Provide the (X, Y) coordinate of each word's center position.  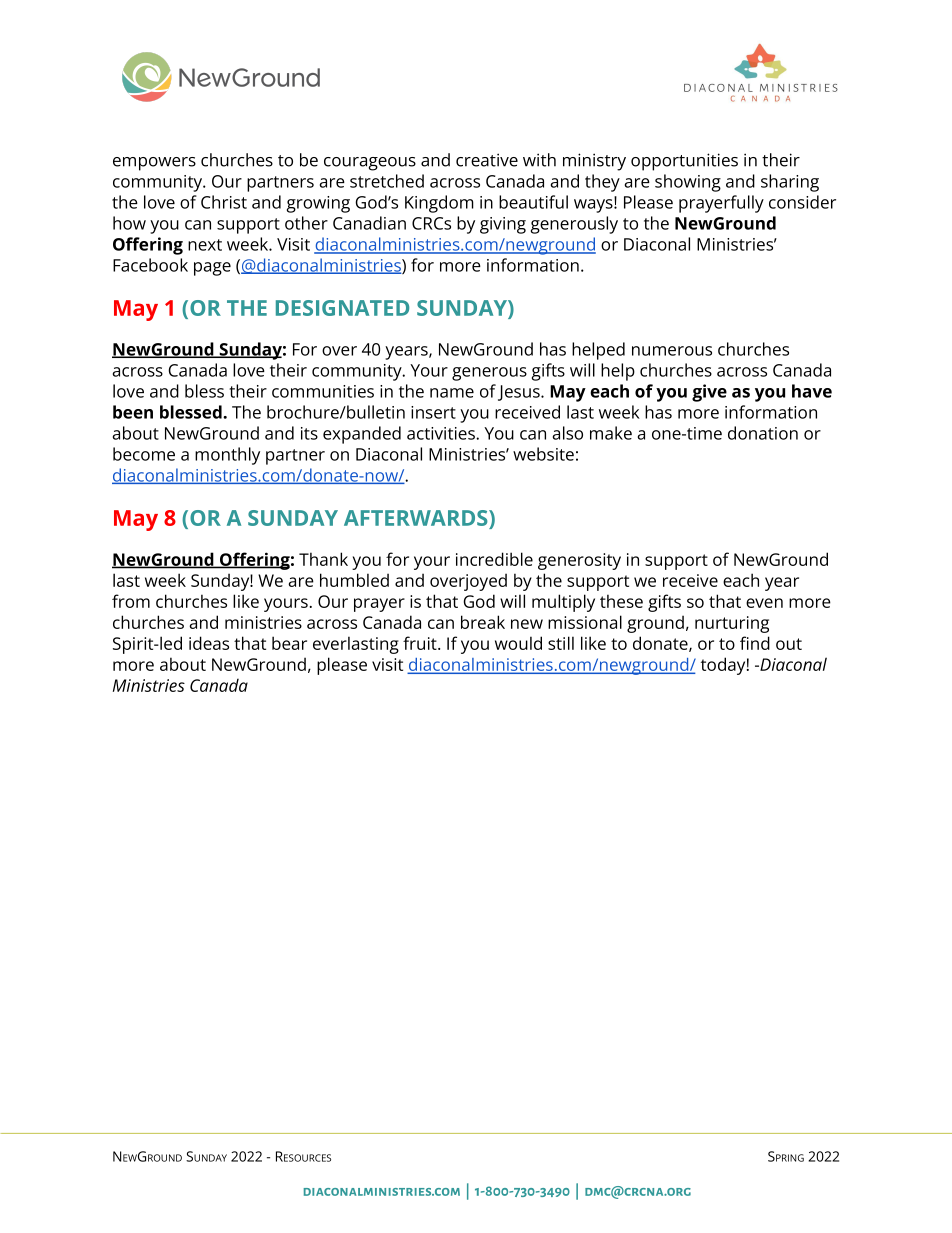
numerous (672, 351)
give (709, 393)
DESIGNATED (342, 308)
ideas (209, 643)
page (212, 269)
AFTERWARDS (417, 518)
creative (487, 160)
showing (688, 183)
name (452, 393)
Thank (323, 559)
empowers (154, 164)
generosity (579, 561)
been (133, 412)
